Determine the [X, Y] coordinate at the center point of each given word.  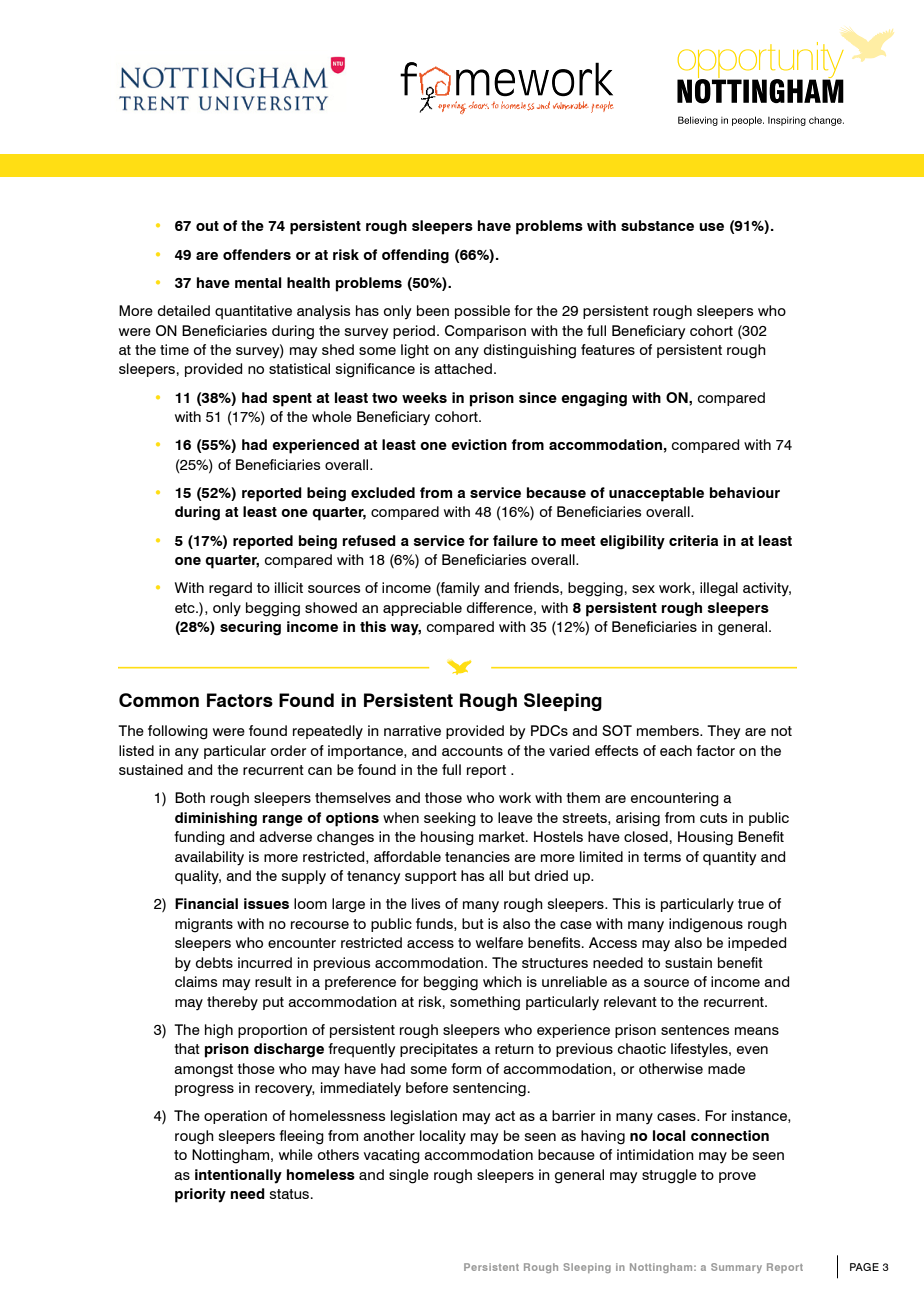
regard [230, 589]
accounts [472, 751]
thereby [232, 1003]
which [502, 981]
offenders [257, 254]
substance [657, 225]
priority [200, 1195]
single [409, 1176]
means [757, 1031]
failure [515, 540]
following [178, 732]
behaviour [745, 492]
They [723, 732]
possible [482, 312]
